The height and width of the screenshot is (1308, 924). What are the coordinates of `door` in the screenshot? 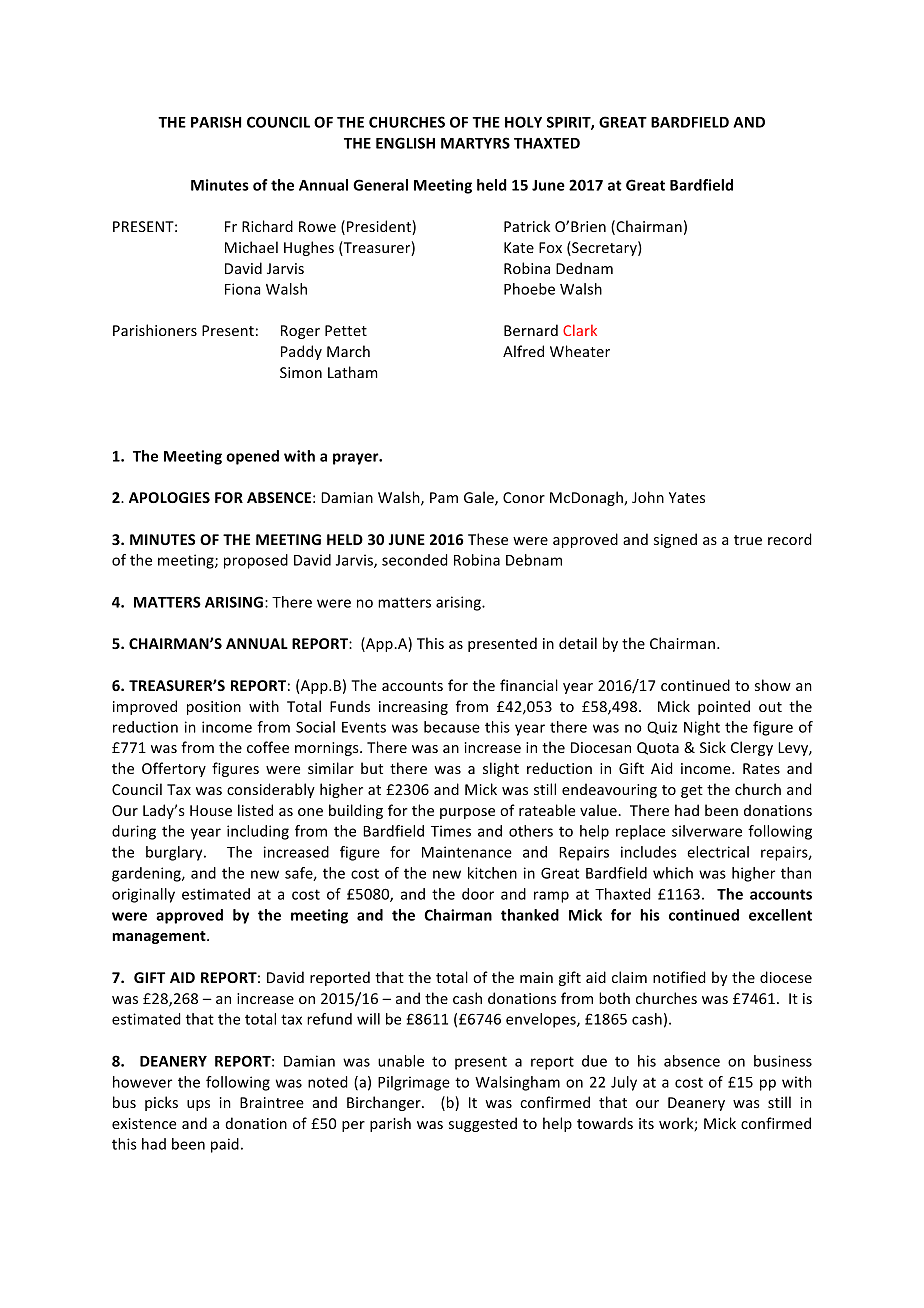 It's located at (478, 894).
